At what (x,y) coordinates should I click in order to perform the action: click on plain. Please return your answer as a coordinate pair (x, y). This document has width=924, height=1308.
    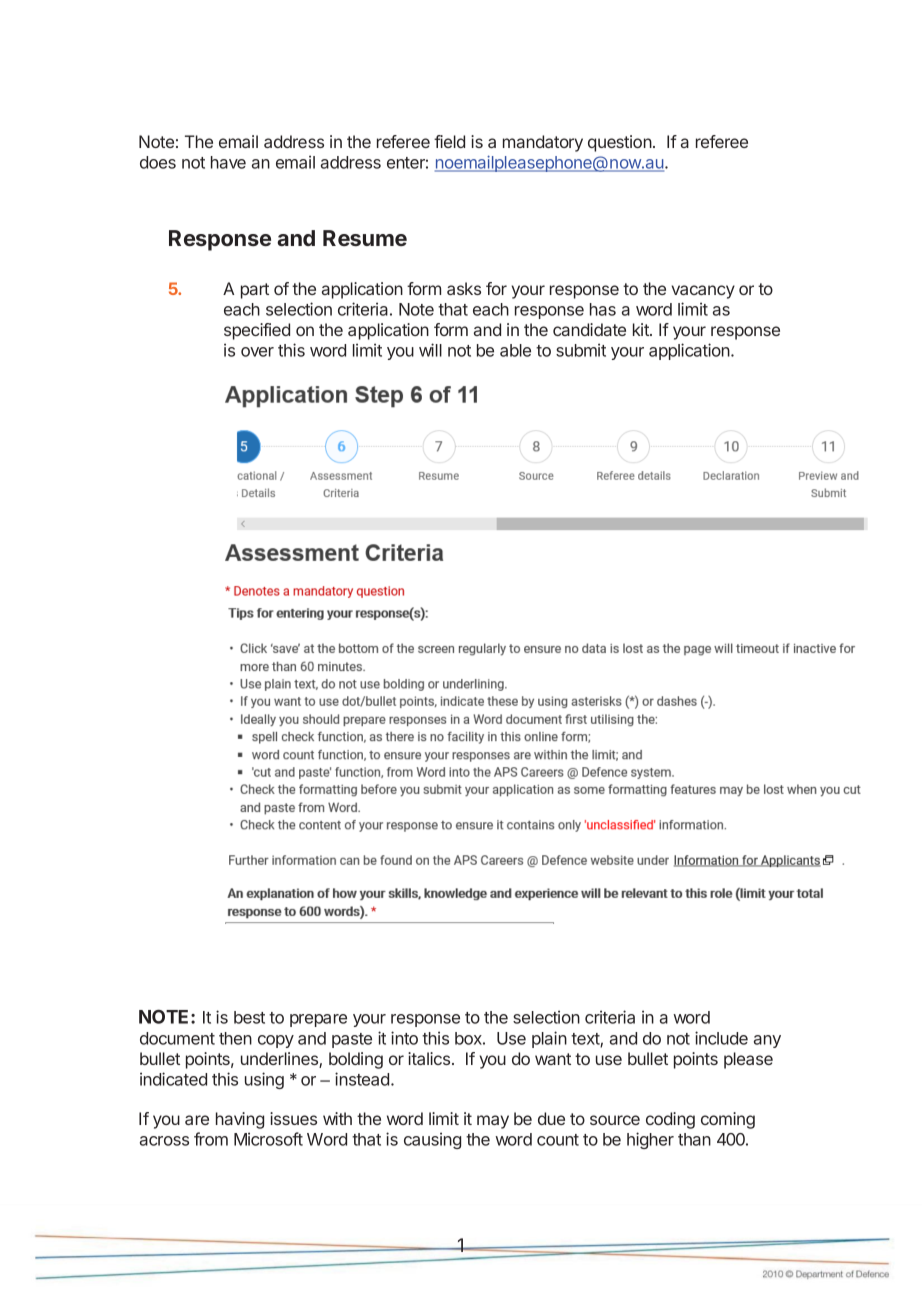
    Looking at the image, I should click on (549, 1039).
